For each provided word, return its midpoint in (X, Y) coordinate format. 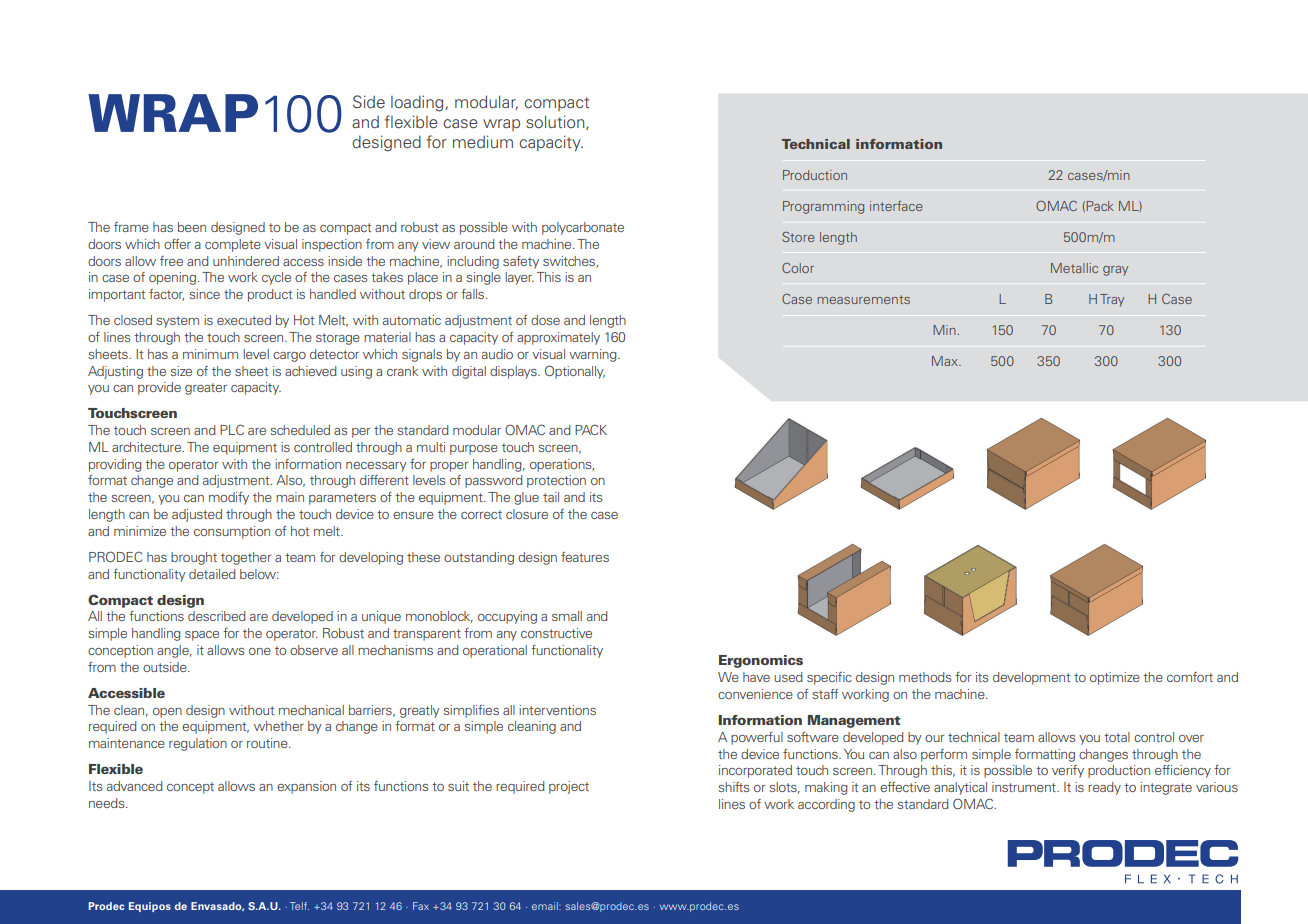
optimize (1115, 678)
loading (418, 103)
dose (545, 320)
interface (896, 206)
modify (229, 498)
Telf (299, 906)
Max (946, 361)
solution (556, 122)
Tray (1112, 300)
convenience (755, 694)
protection (556, 481)
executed (244, 320)
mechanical (311, 710)
